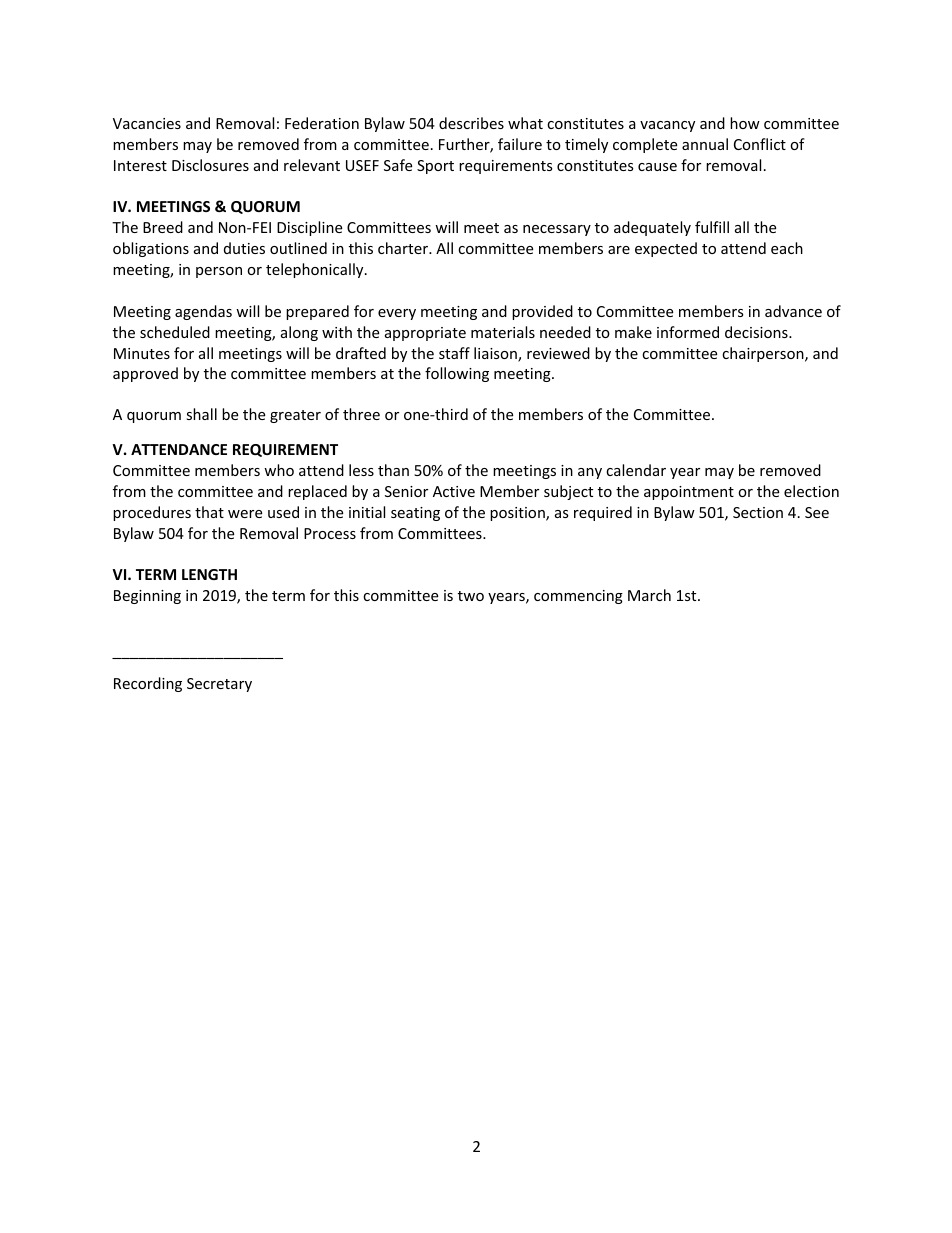  What do you see at coordinates (201, 414) in the screenshot?
I see `shall` at bounding box center [201, 414].
